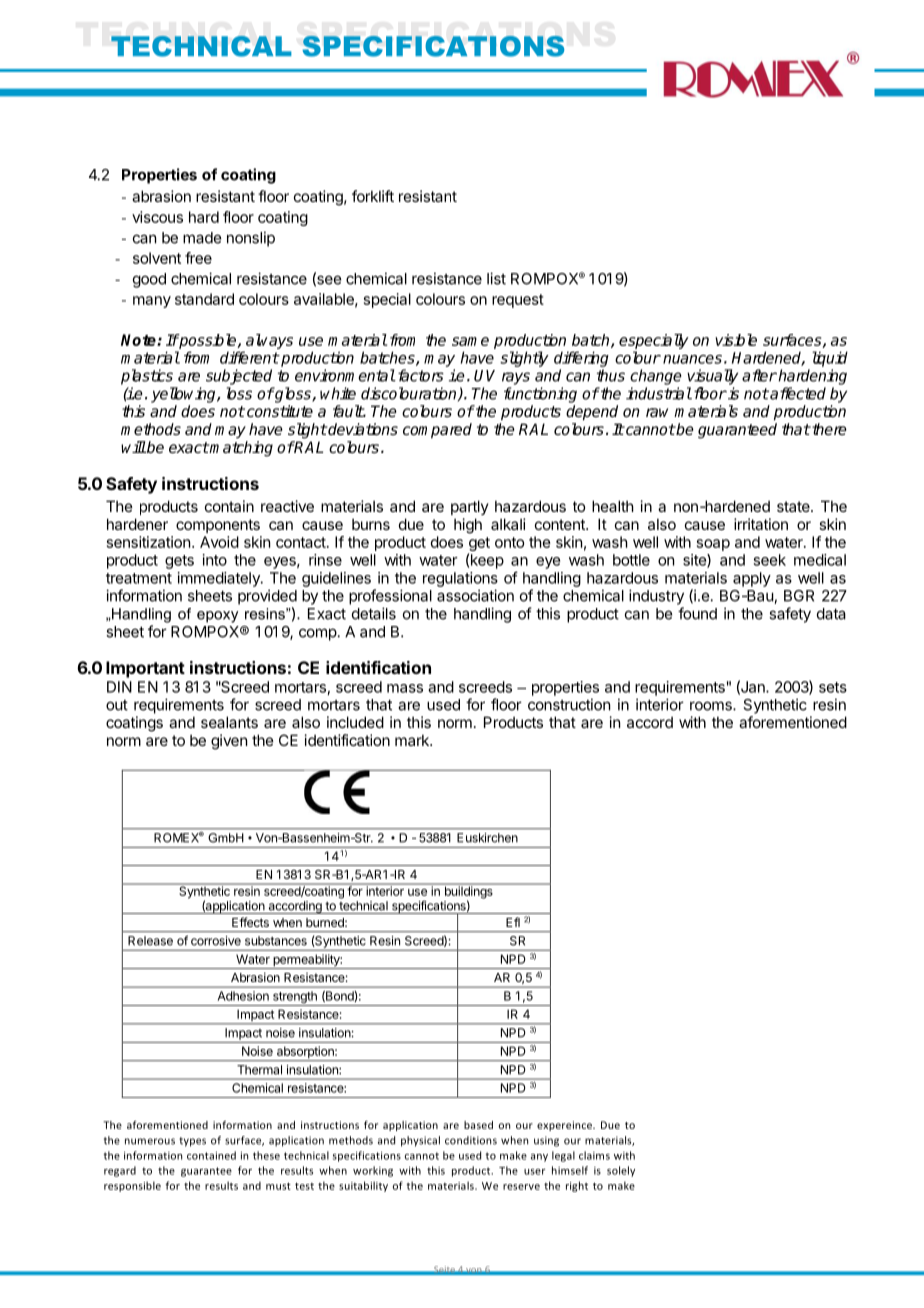  Describe the element at coordinates (736, 340) in the document. I see `visible` at that location.
